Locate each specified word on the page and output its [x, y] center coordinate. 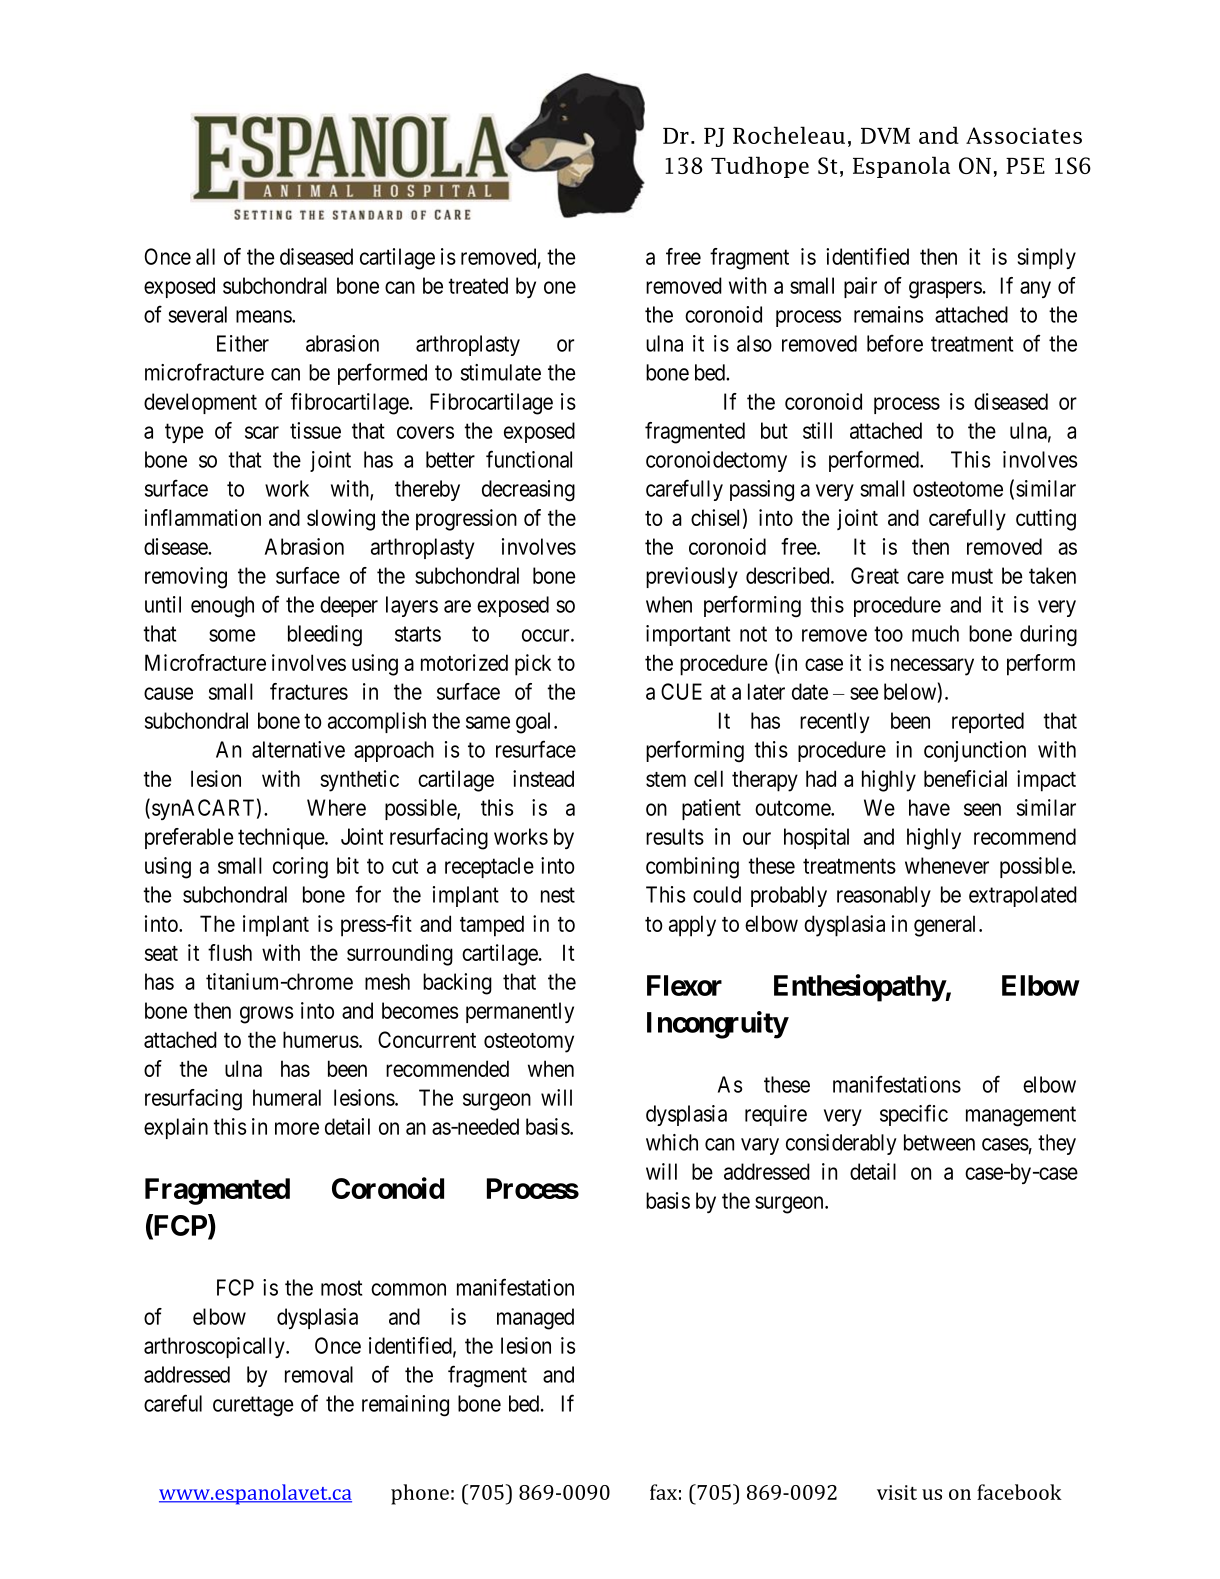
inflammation [203, 517]
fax [663, 1492]
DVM [885, 136]
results [675, 836]
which [672, 1142]
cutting [1046, 520]
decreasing [528, 491]
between [939, 1142]
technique [282, 838]
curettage [253, 1406]
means [264, 316]
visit [897, 1492]
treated [478, 285]
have [929, 807]
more [297, 1128]
